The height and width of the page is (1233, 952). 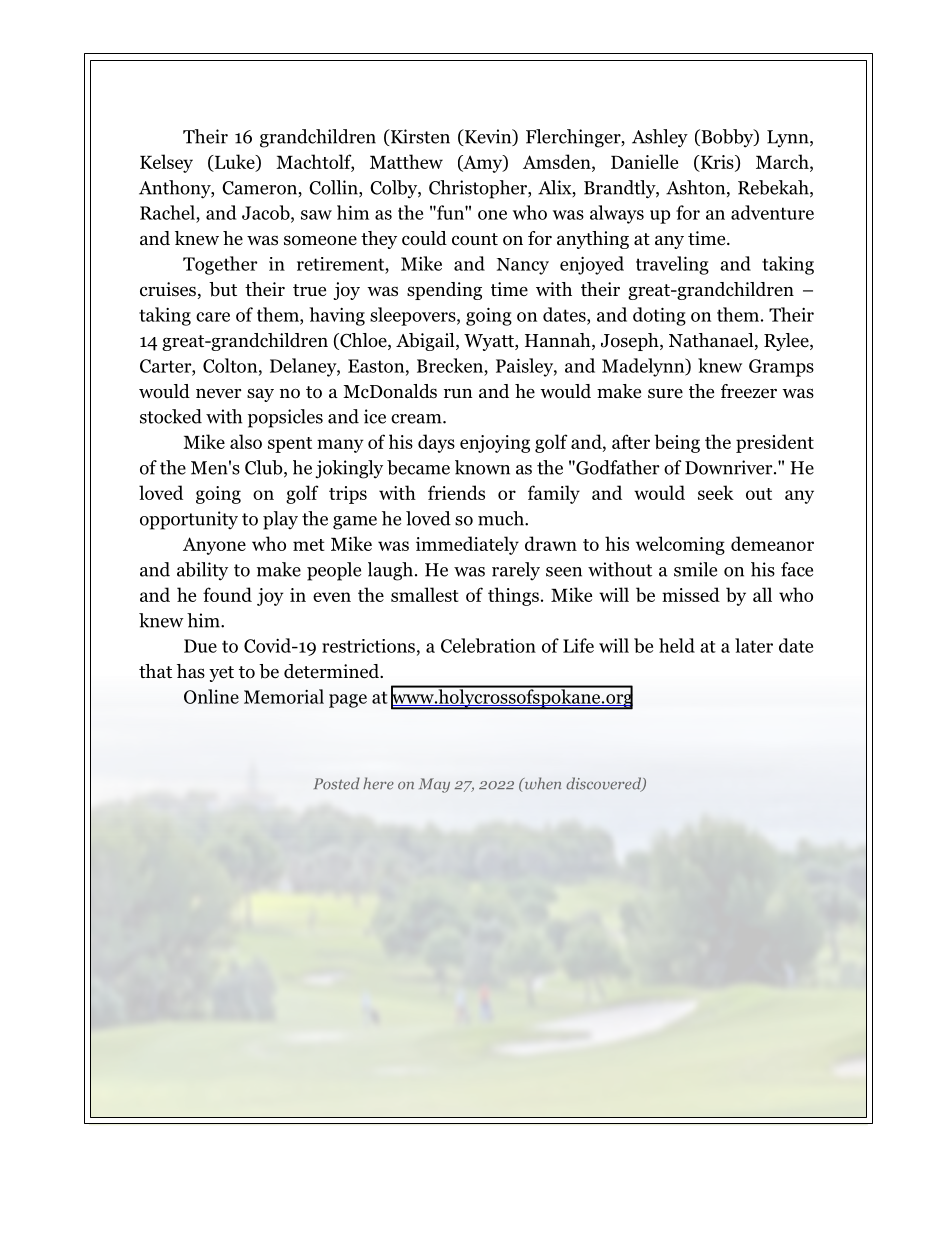 I want to click on Matthew, so click(x=406, y=161).
